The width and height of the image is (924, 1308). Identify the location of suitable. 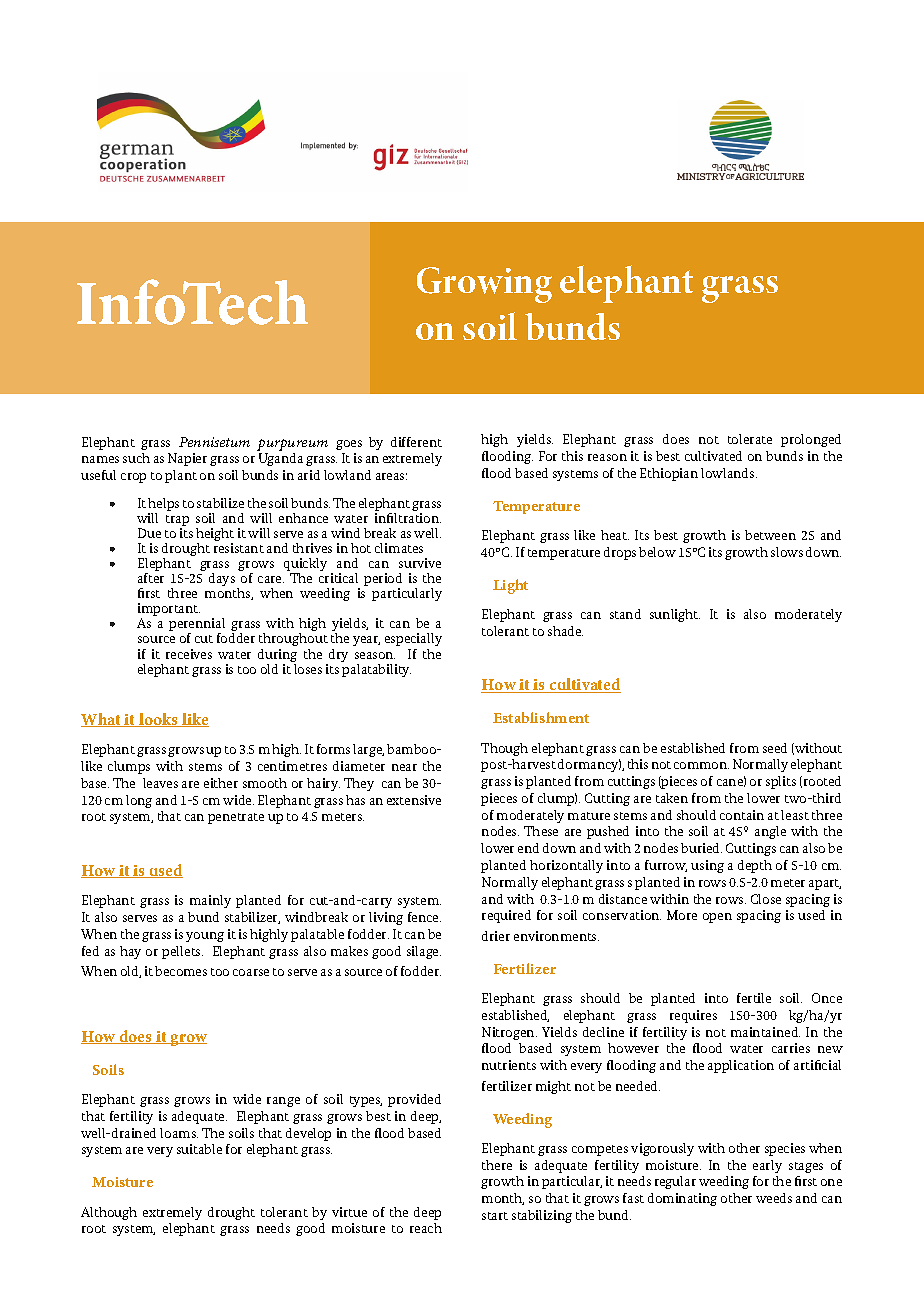
(199, 1149).
